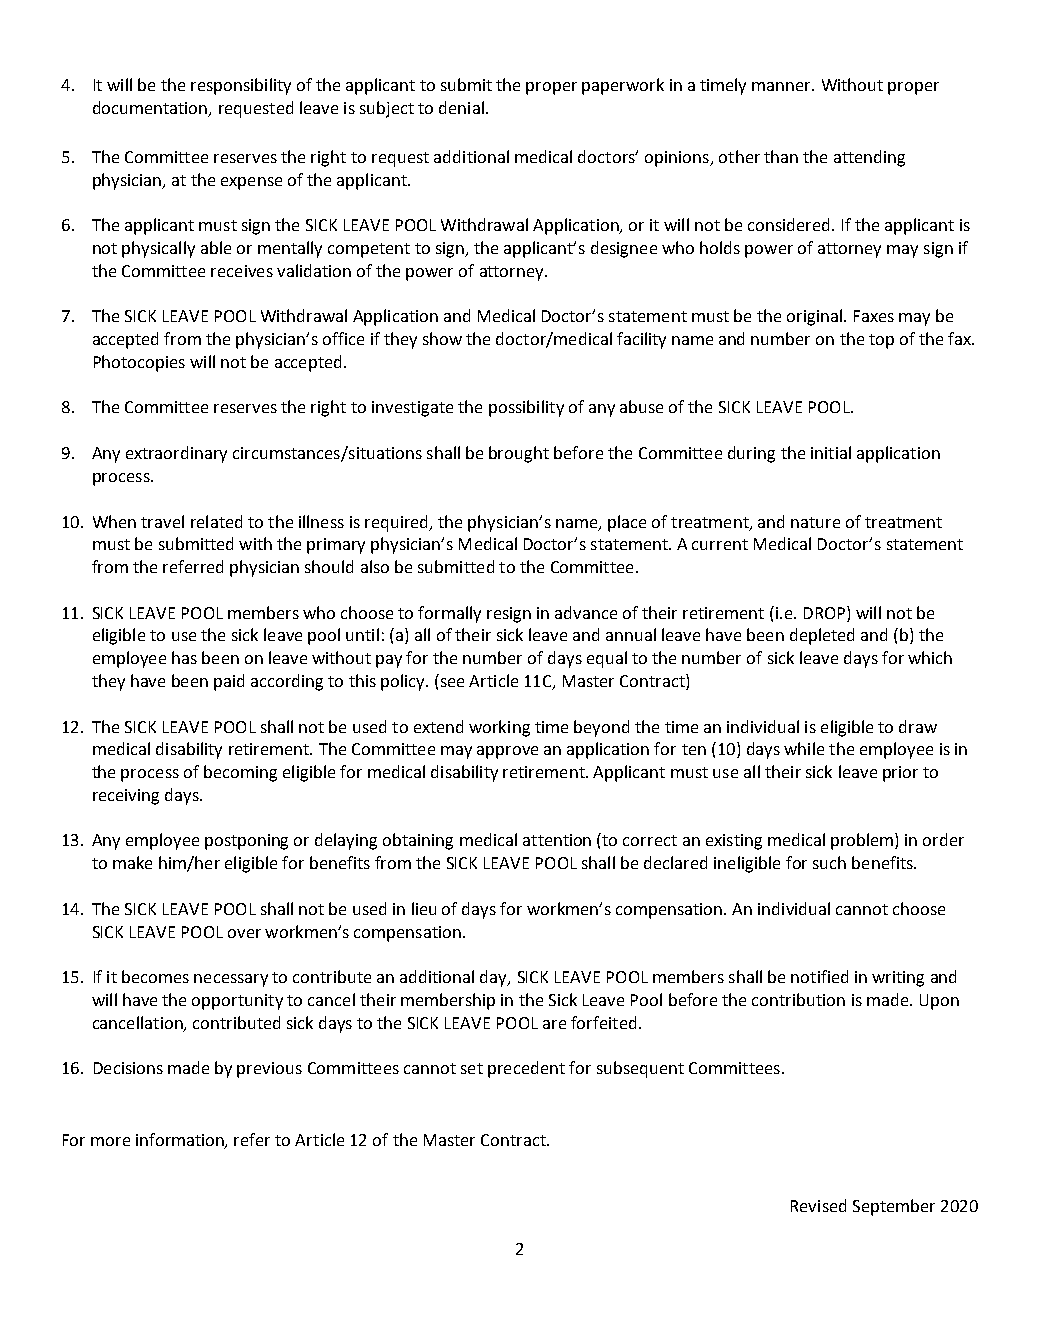  Describe the element at coordinates (869, 158) in the document. I see `attending` at that location.
